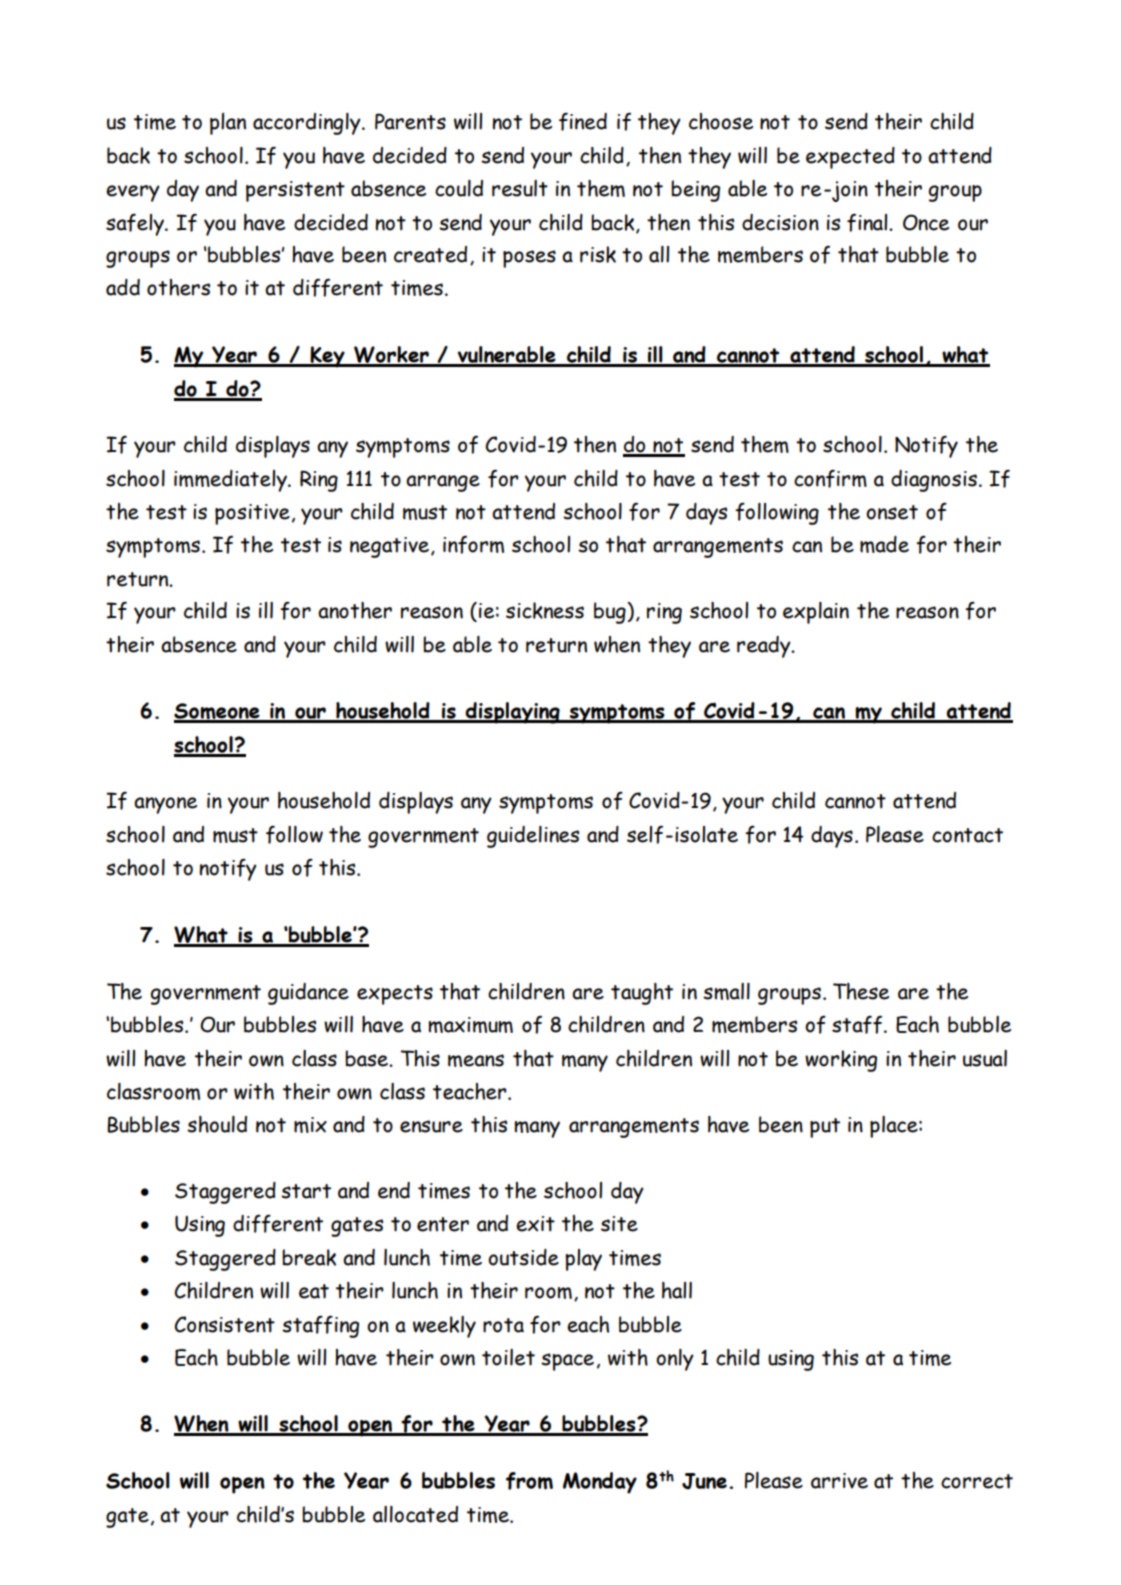 Image resolution: width=1121 pixels, height=1585 pixels. I want to click on anyone, so click(165, 805).
